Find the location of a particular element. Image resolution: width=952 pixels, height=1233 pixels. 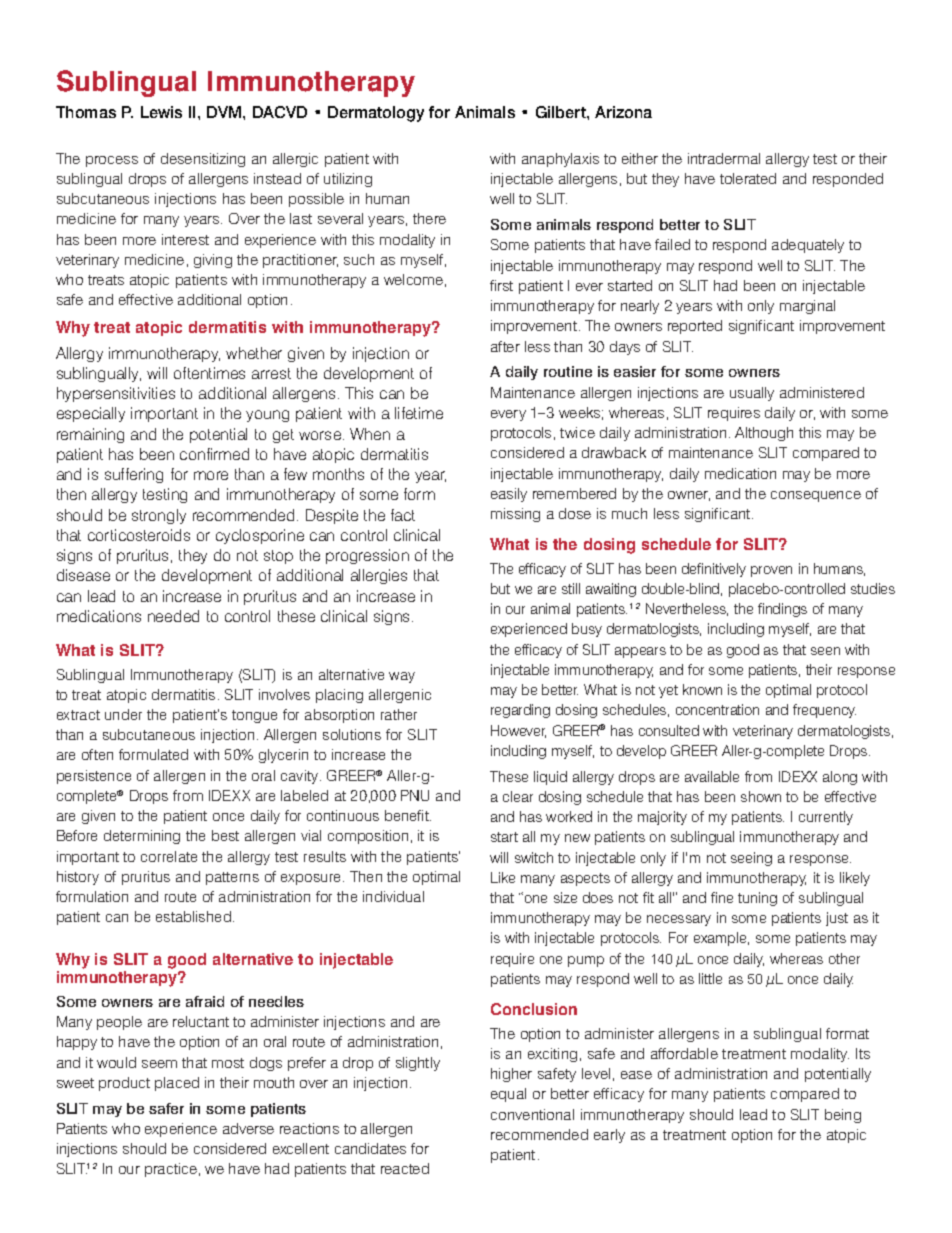

suffering is located at coordinates (134, 475).
